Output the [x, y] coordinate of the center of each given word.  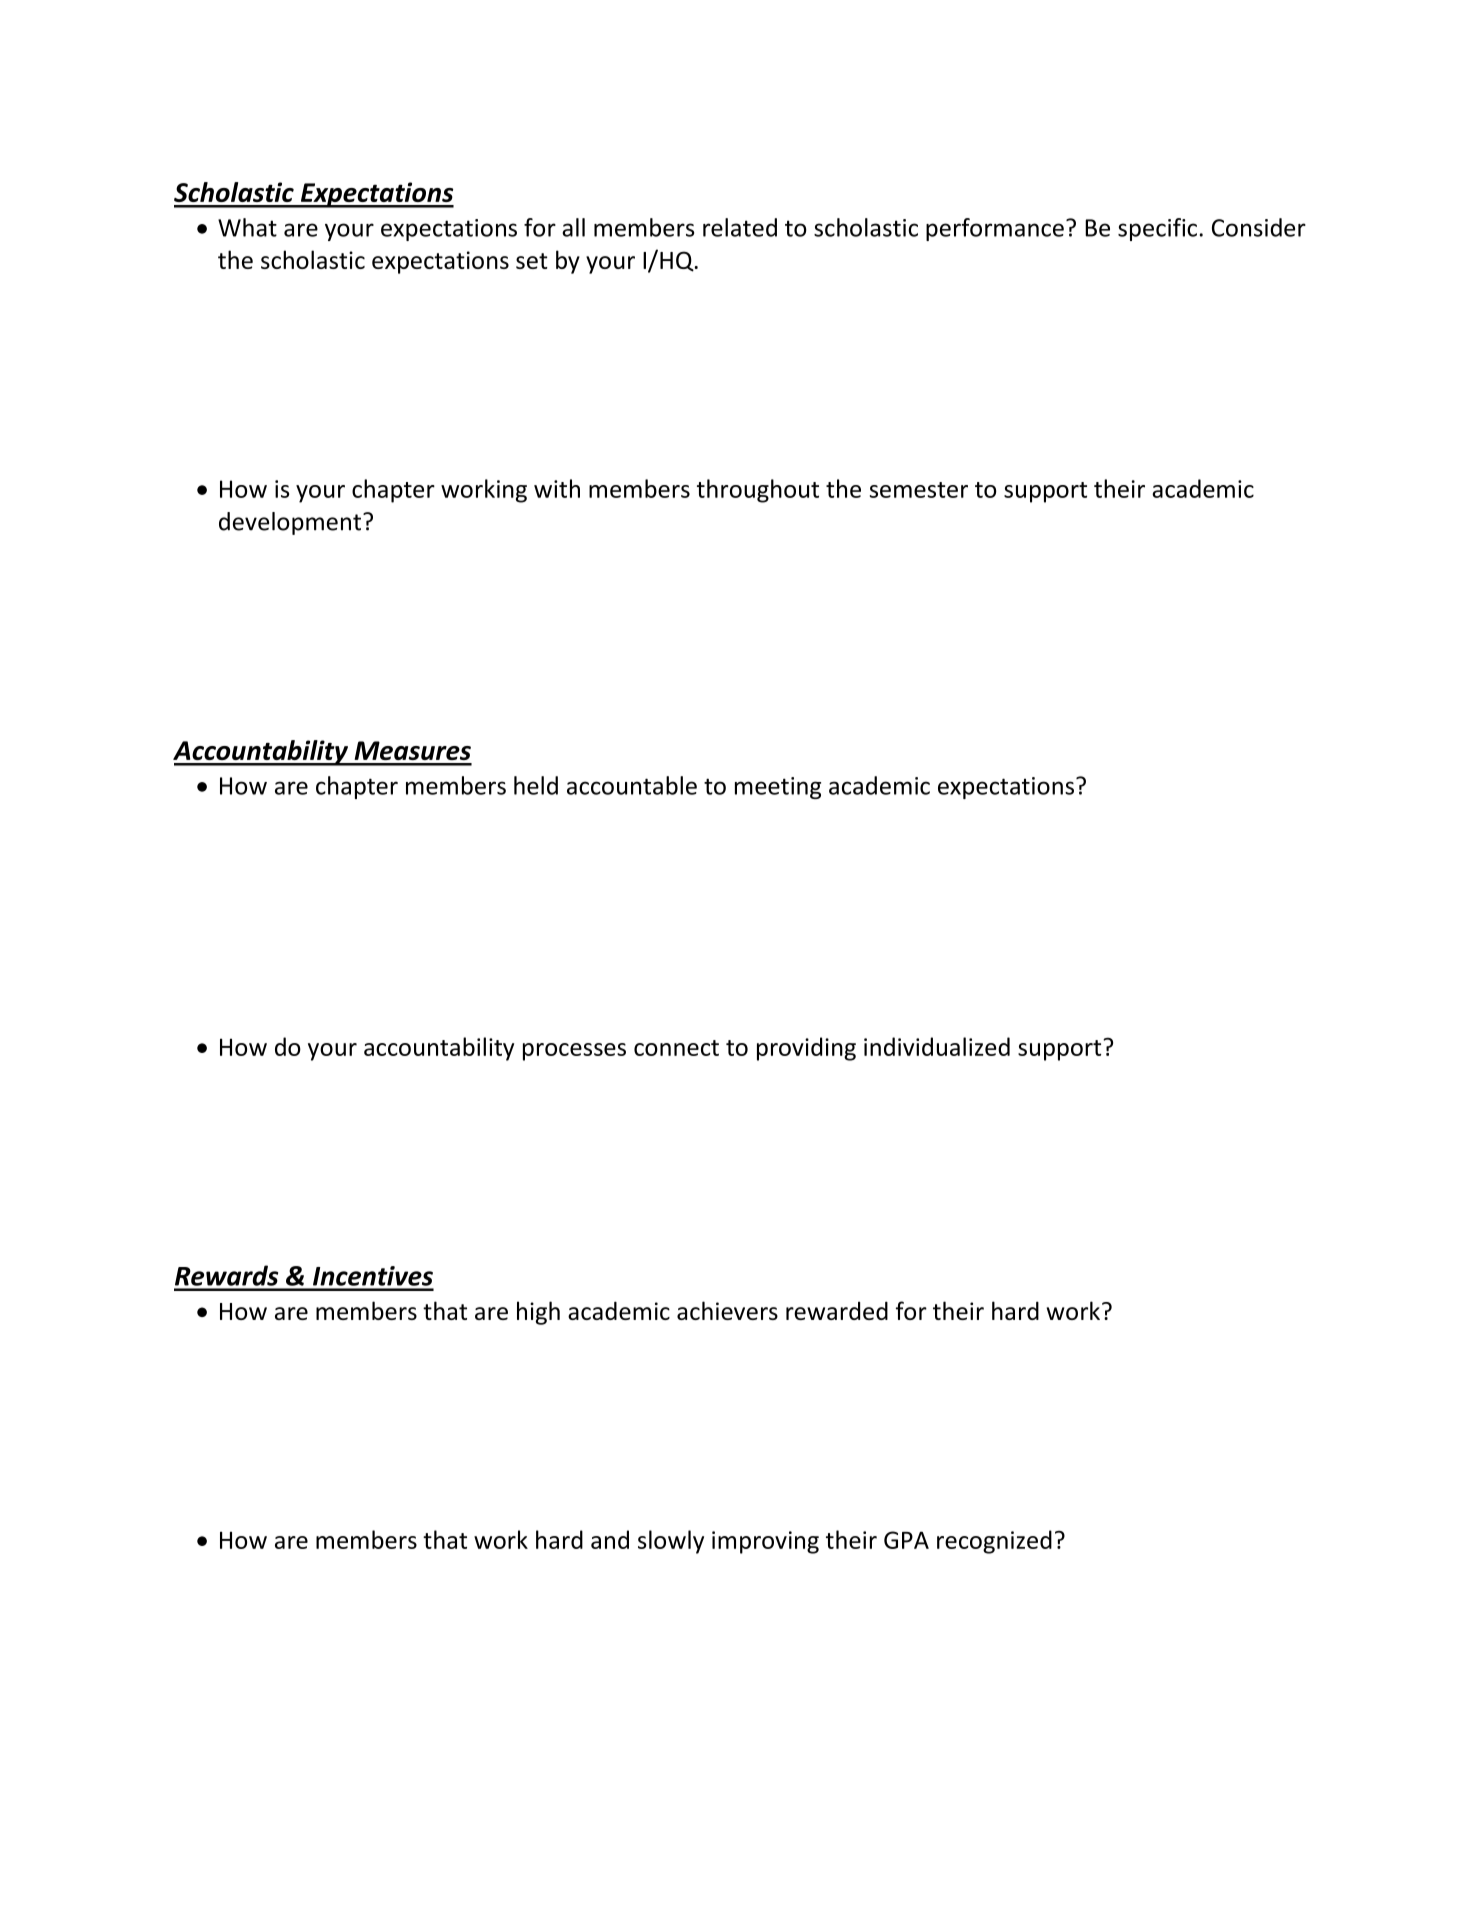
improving [765, 1542]
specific [1157, 229]
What [247, 227]
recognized [994, 1542]
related [740, 227]
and [610, 1539]
